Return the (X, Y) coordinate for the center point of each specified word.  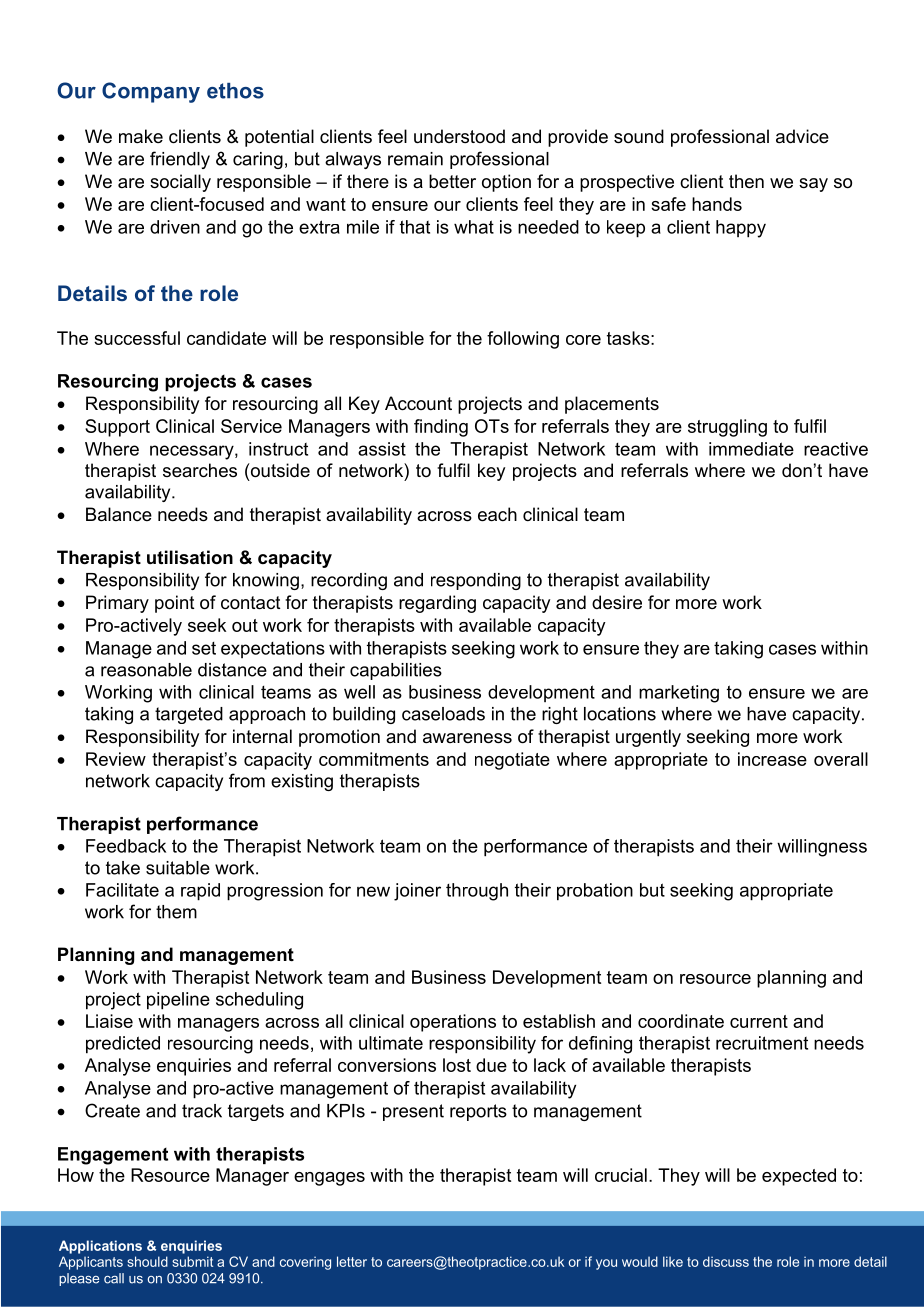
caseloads (443, 714)
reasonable (146, 670)
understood (459, 136)
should (147, 1261)
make (141, 136)
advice (802, 136)
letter (352, 1261)
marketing (679, 694)
